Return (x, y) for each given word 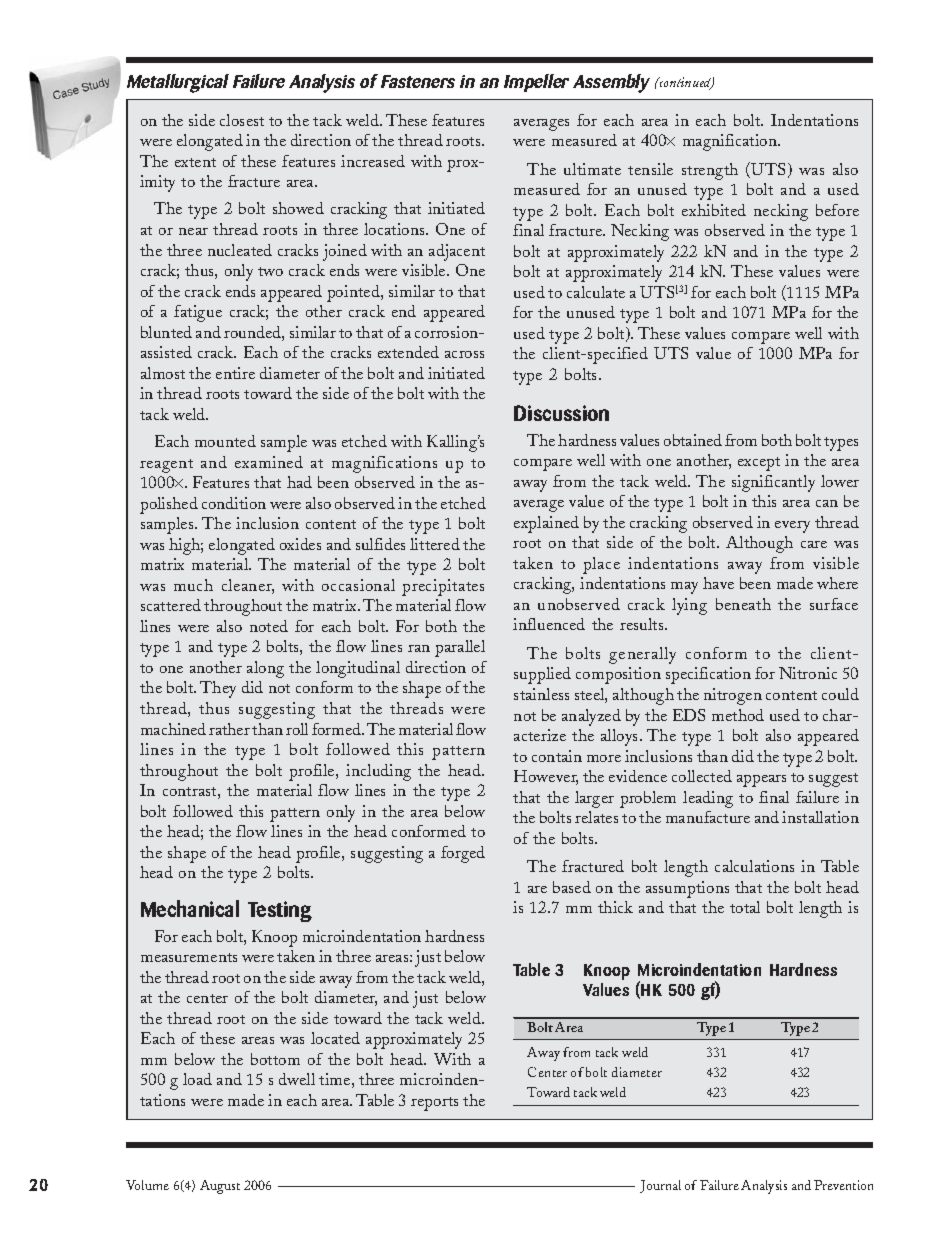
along (265, 669)
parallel (460, 648)
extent (195, 162)
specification (708, 675)
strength (710, 171)
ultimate (592, 169)
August (220, 1187)
